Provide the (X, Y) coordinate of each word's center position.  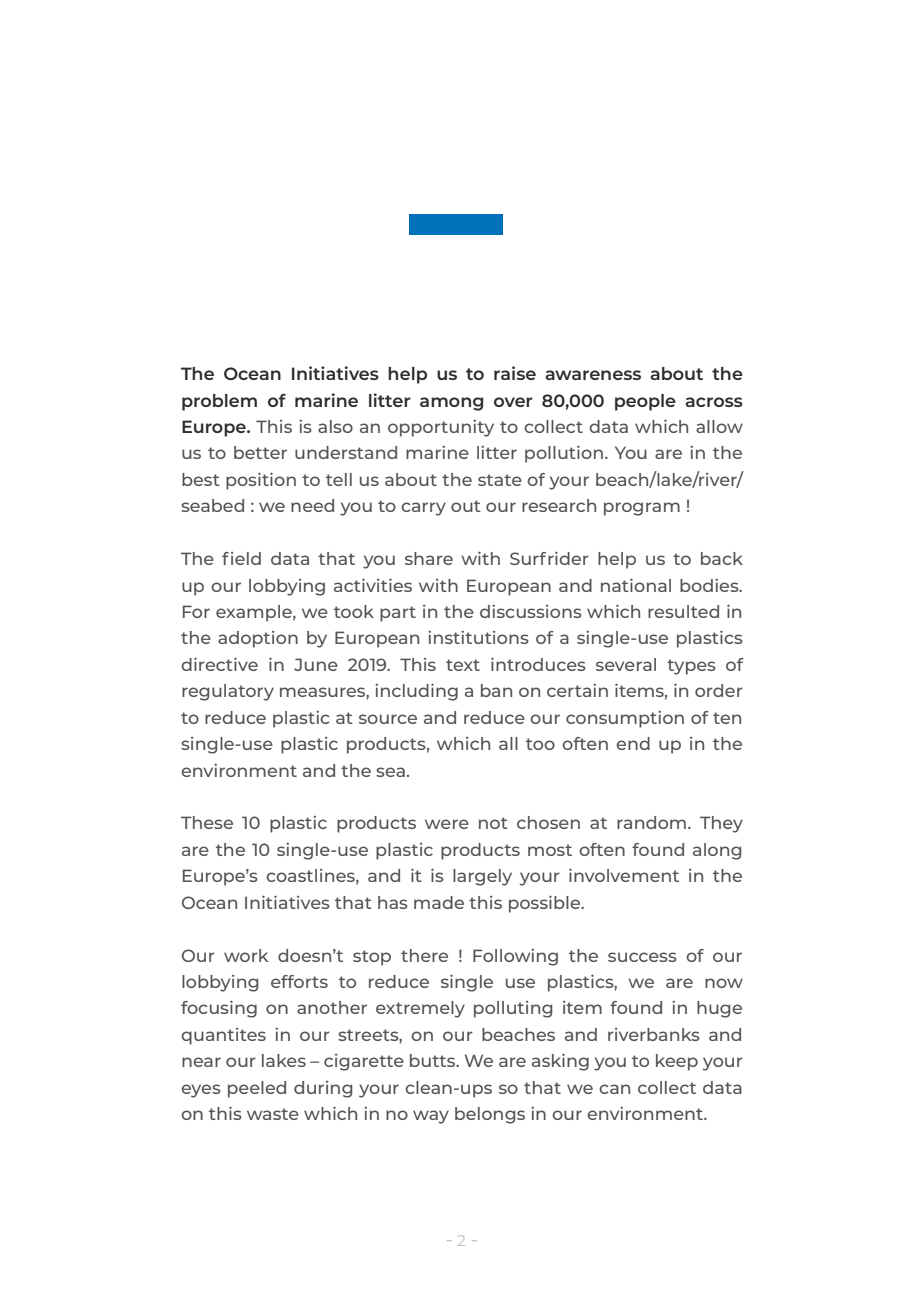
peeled (257, 1089)
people (645, 402)
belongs (490, 1115)
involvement (624, 875)
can (614, 1089)
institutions (478, 637)
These (207, 822)
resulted (683, 611)
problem (219, 402)
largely (482, 877)
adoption (258, 639)
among (451, 404)
